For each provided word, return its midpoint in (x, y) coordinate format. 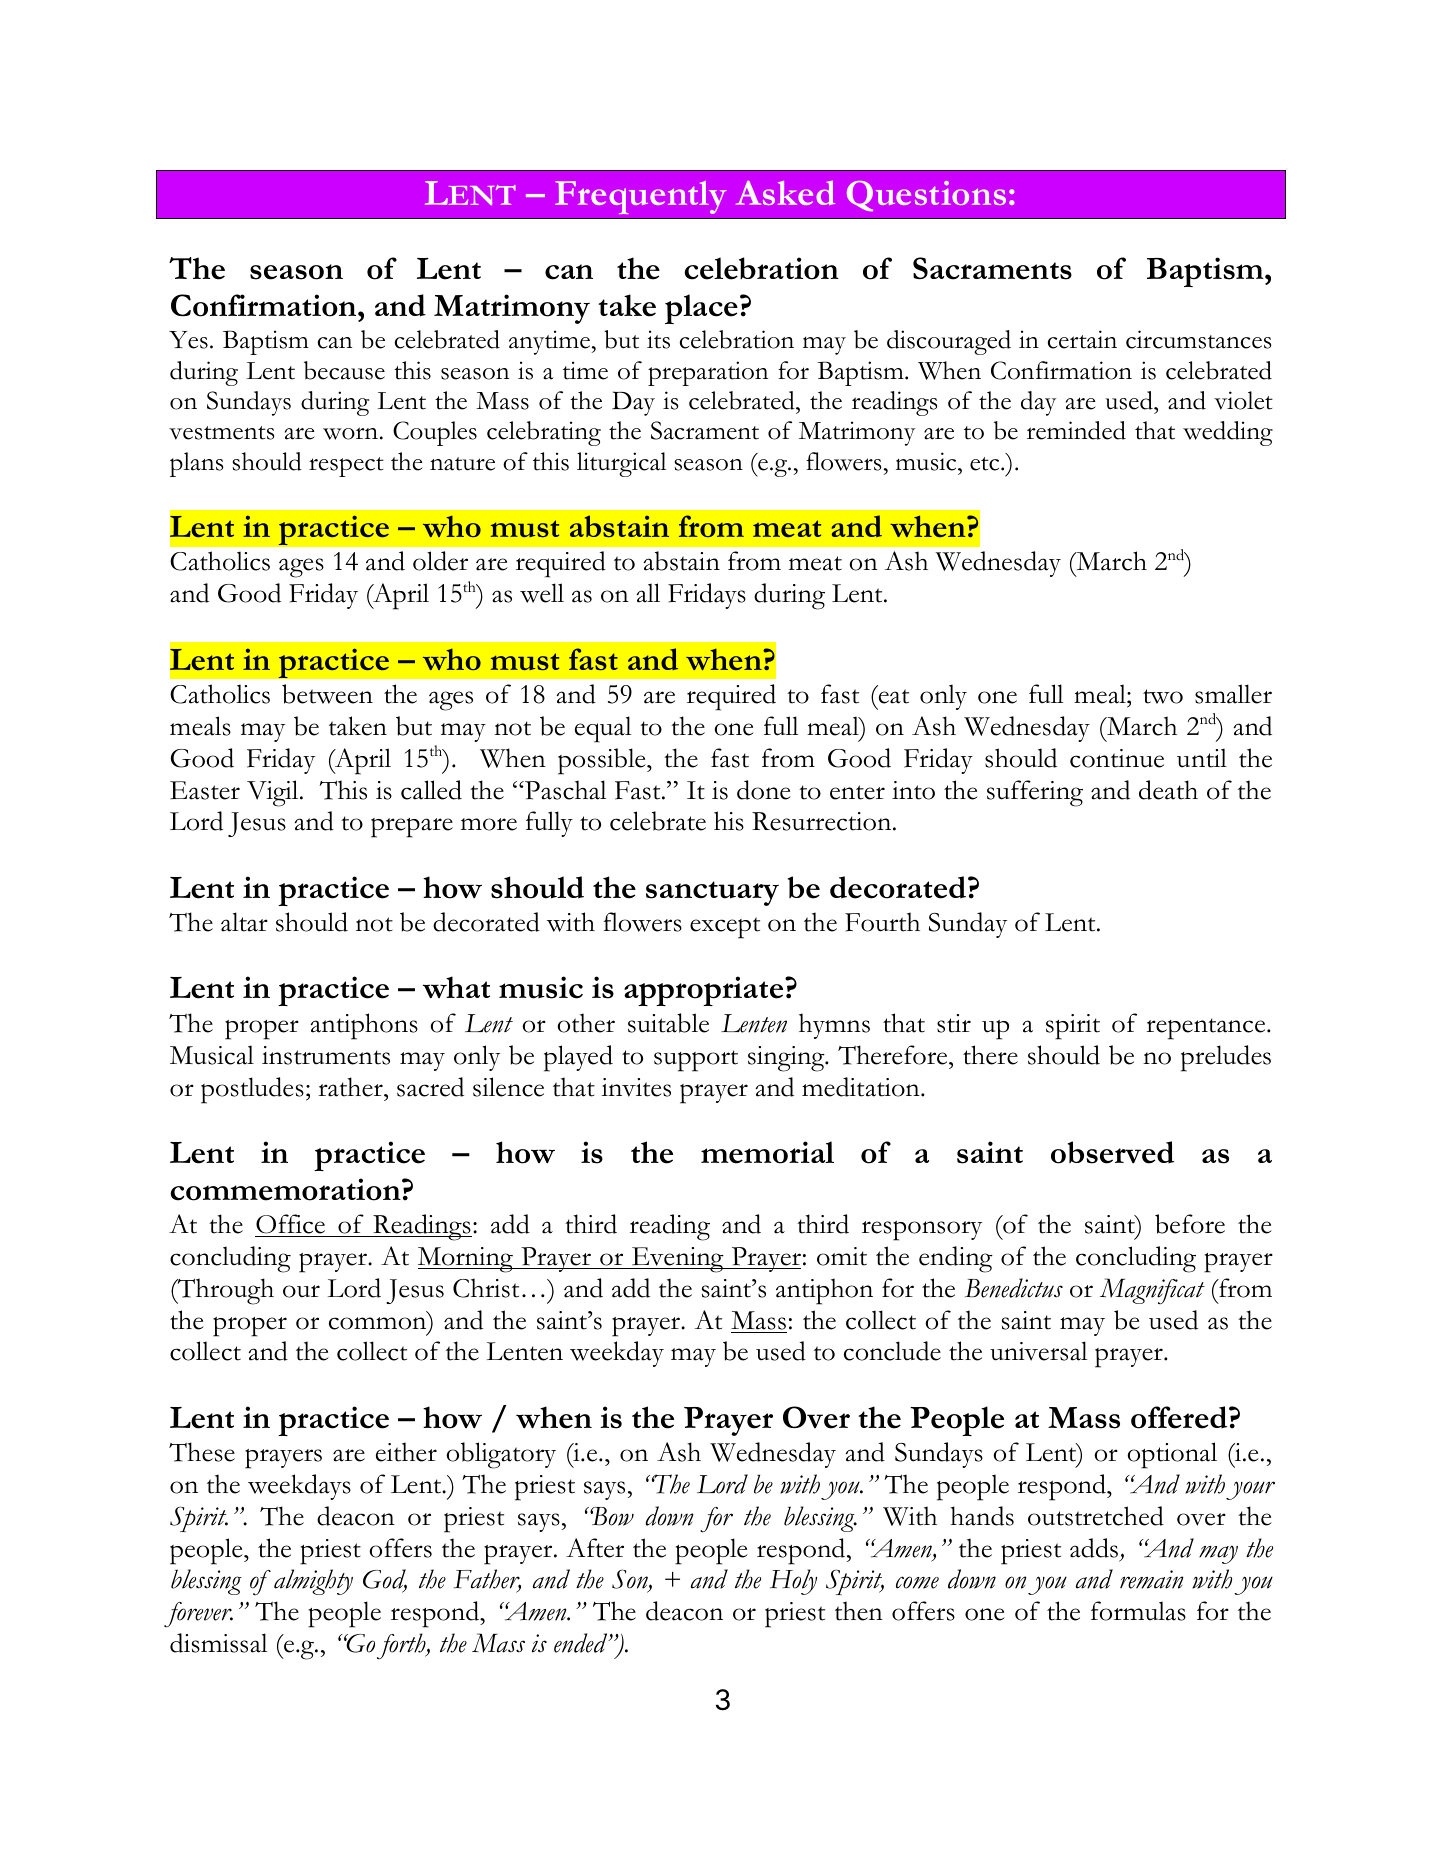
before (1190, 1224)
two (1163, 696)
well (542, 593)
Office (291, 1225)
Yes (188, 340)
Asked (785, 193)
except (725, 928)
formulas (1138, 1611)
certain (1082, 339)
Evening (678, 1260)
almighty (313, 1582)
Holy (793, 1582)
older (440, 561)
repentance (1207, 1029)
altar (244, 922)
